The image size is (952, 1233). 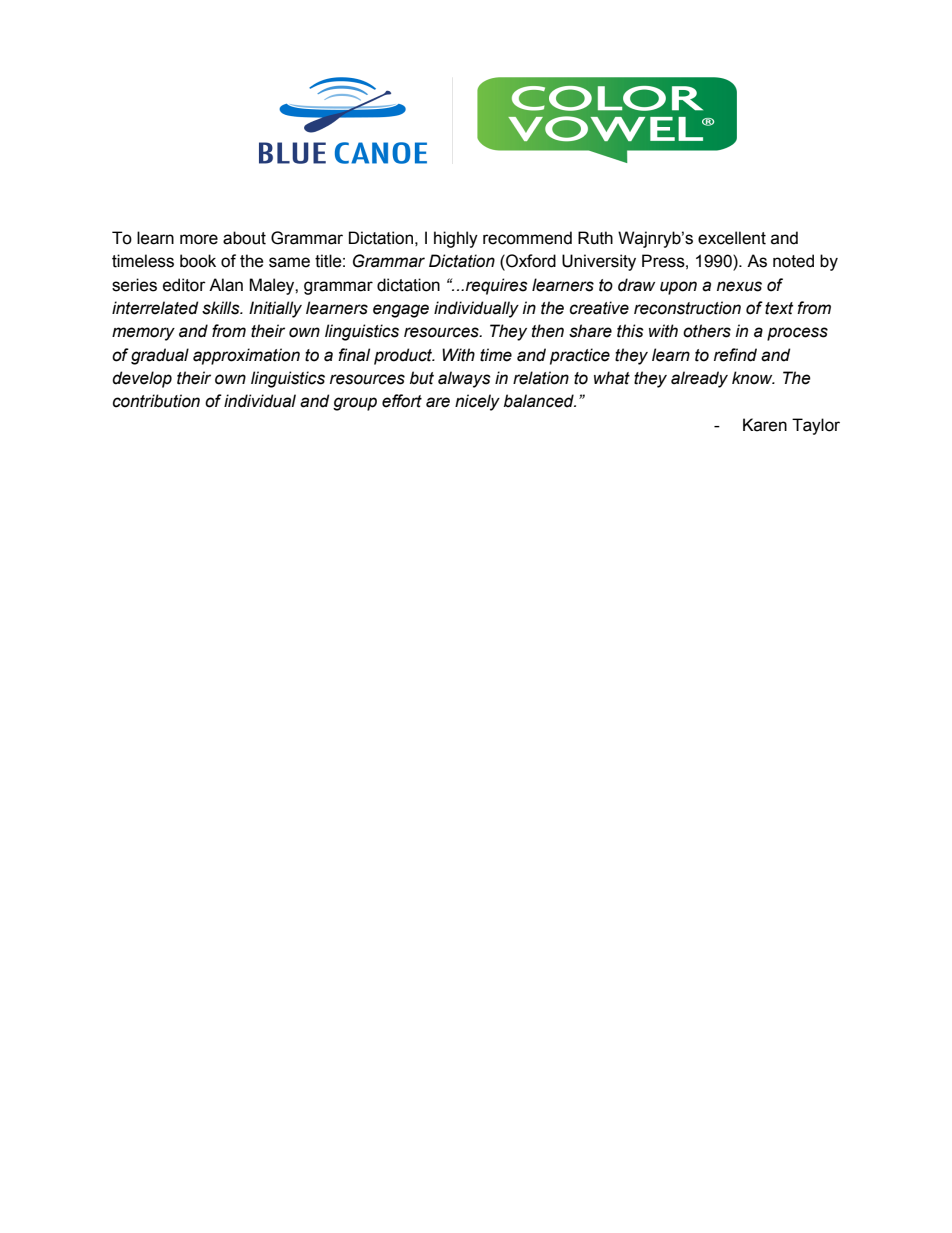 I want to click on contribution, so click(x=156, y=401).
